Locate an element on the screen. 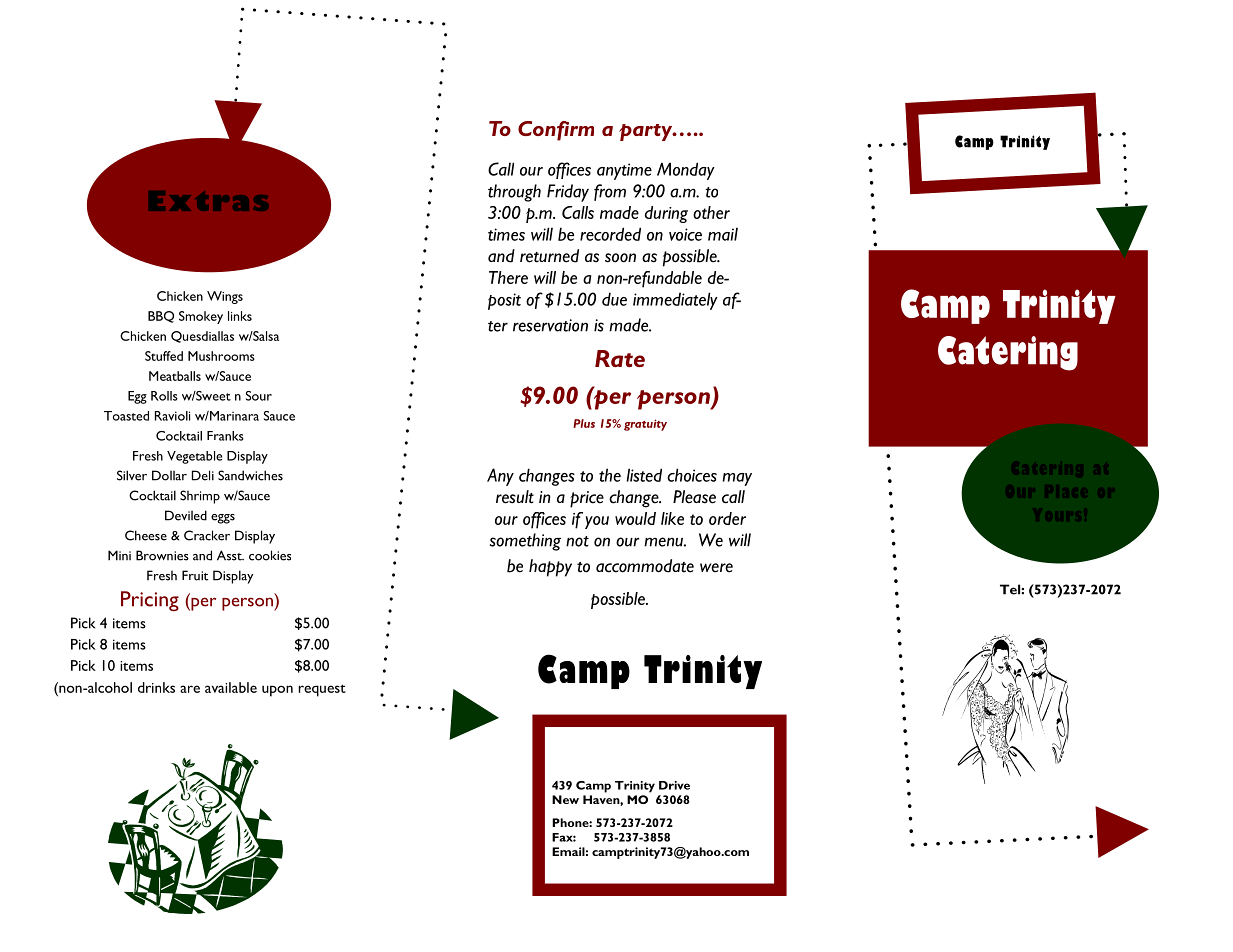 The width and height of the screenshot is (1233, 952). Vegetable is located at coordinates (194, 457).
